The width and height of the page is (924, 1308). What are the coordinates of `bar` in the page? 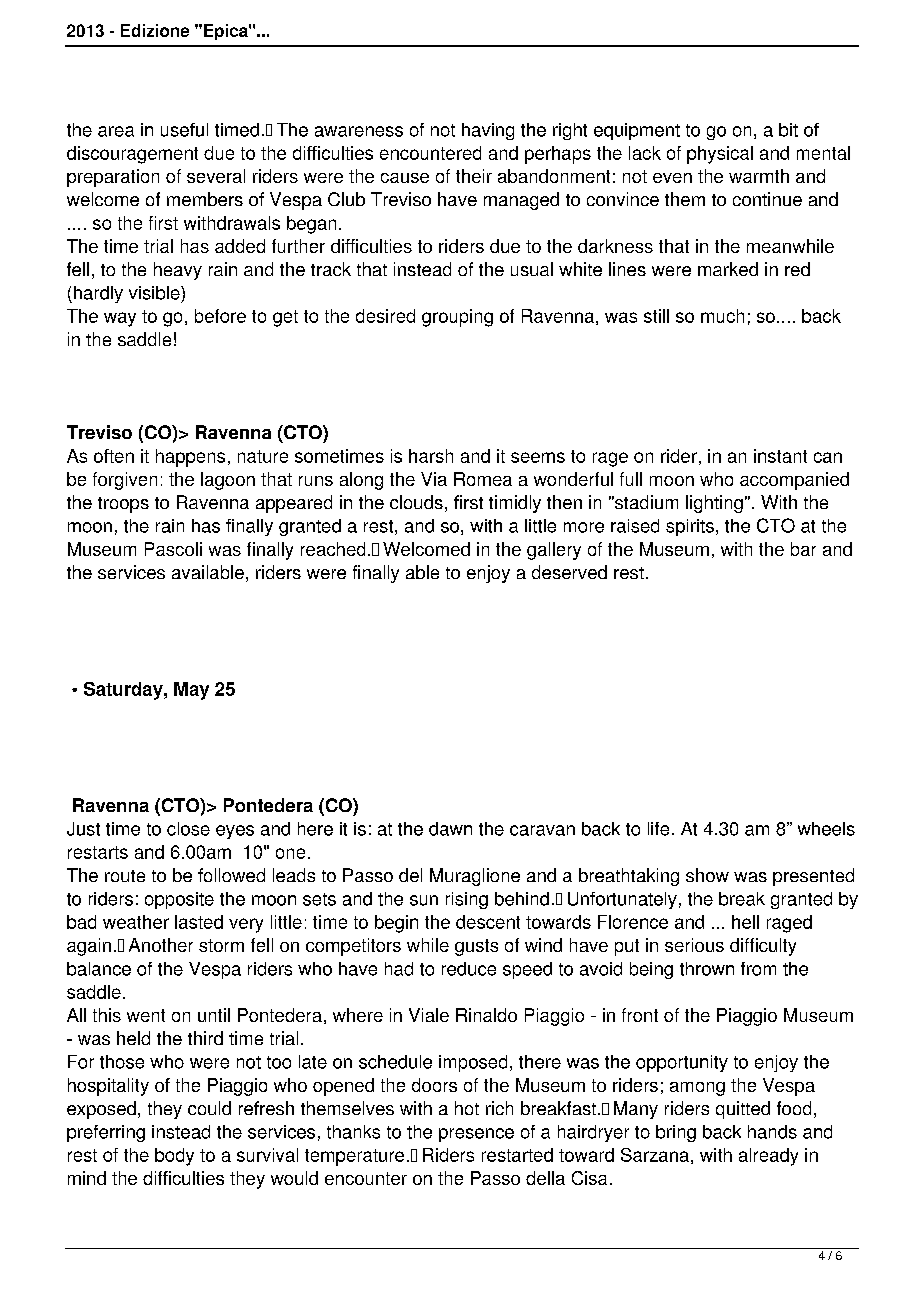 It's located at (803, 549).
